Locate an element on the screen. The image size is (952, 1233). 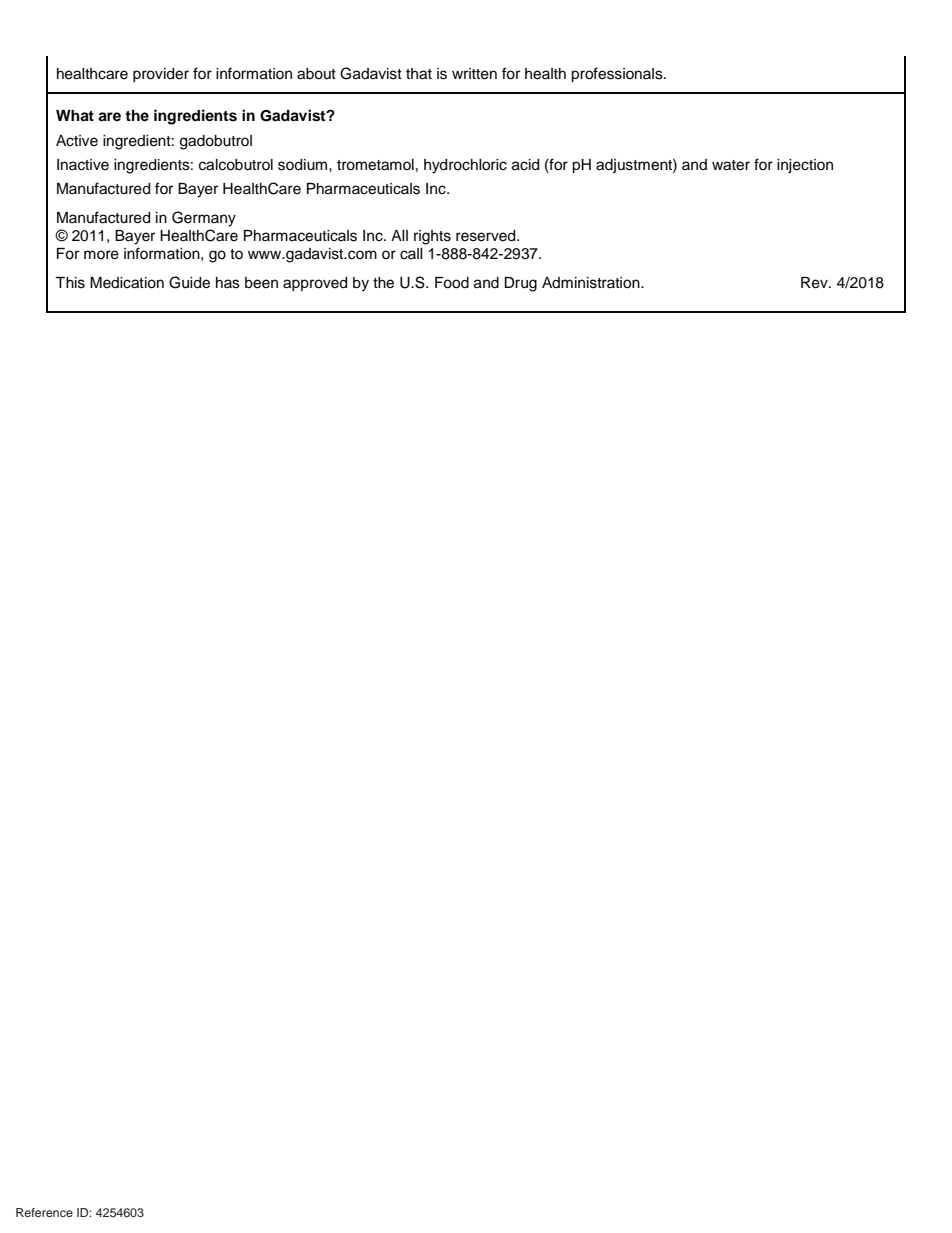
call is located at coordinates (411, 254).
